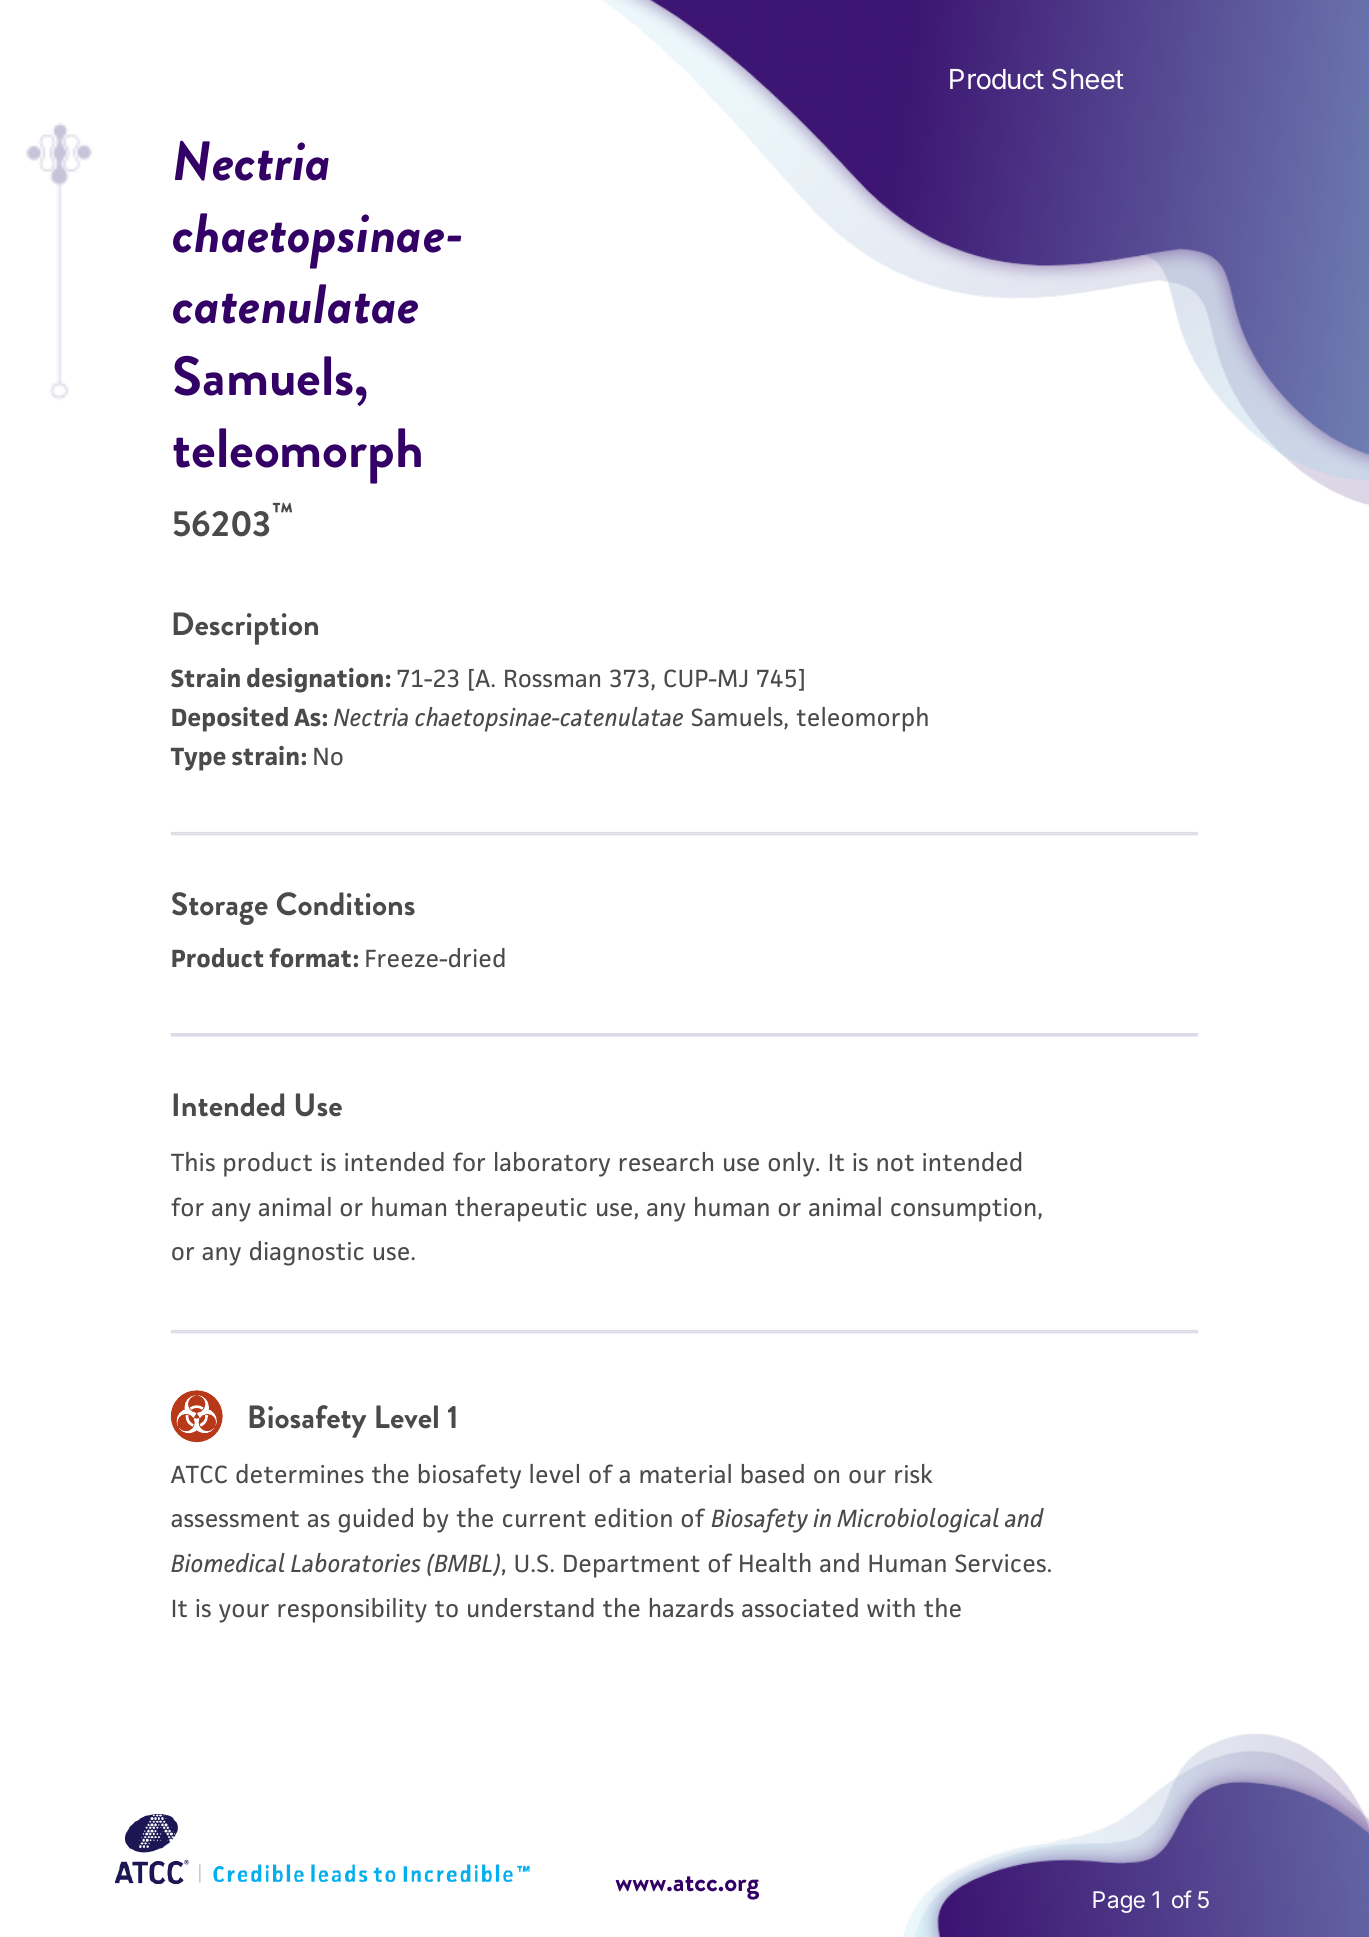  What do you see at coordinates (792, 1164) in the screenshot?
I see `only` at bounding box center [792, 1164].
